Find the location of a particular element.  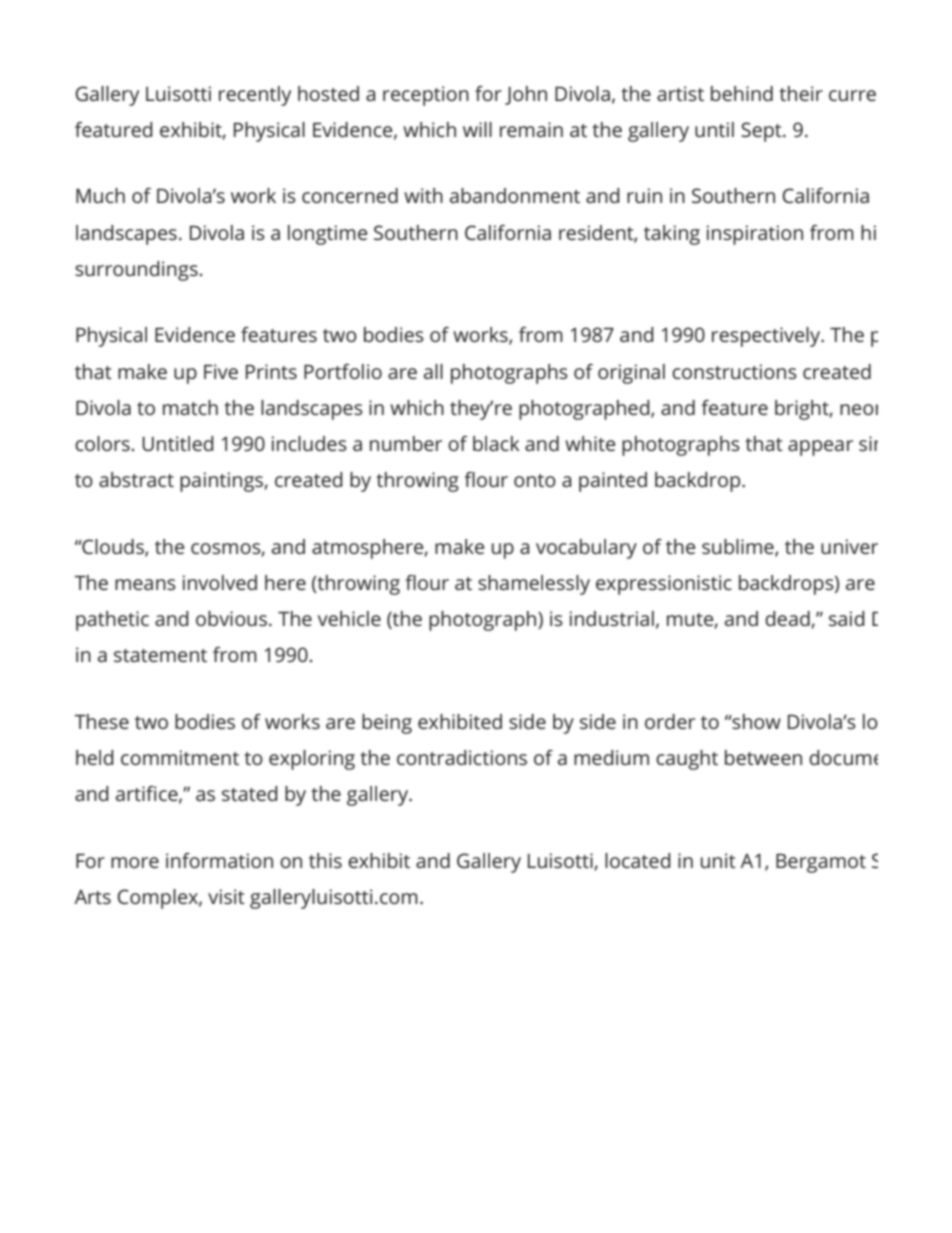

surroundings is located at coordinates (137, 271).
